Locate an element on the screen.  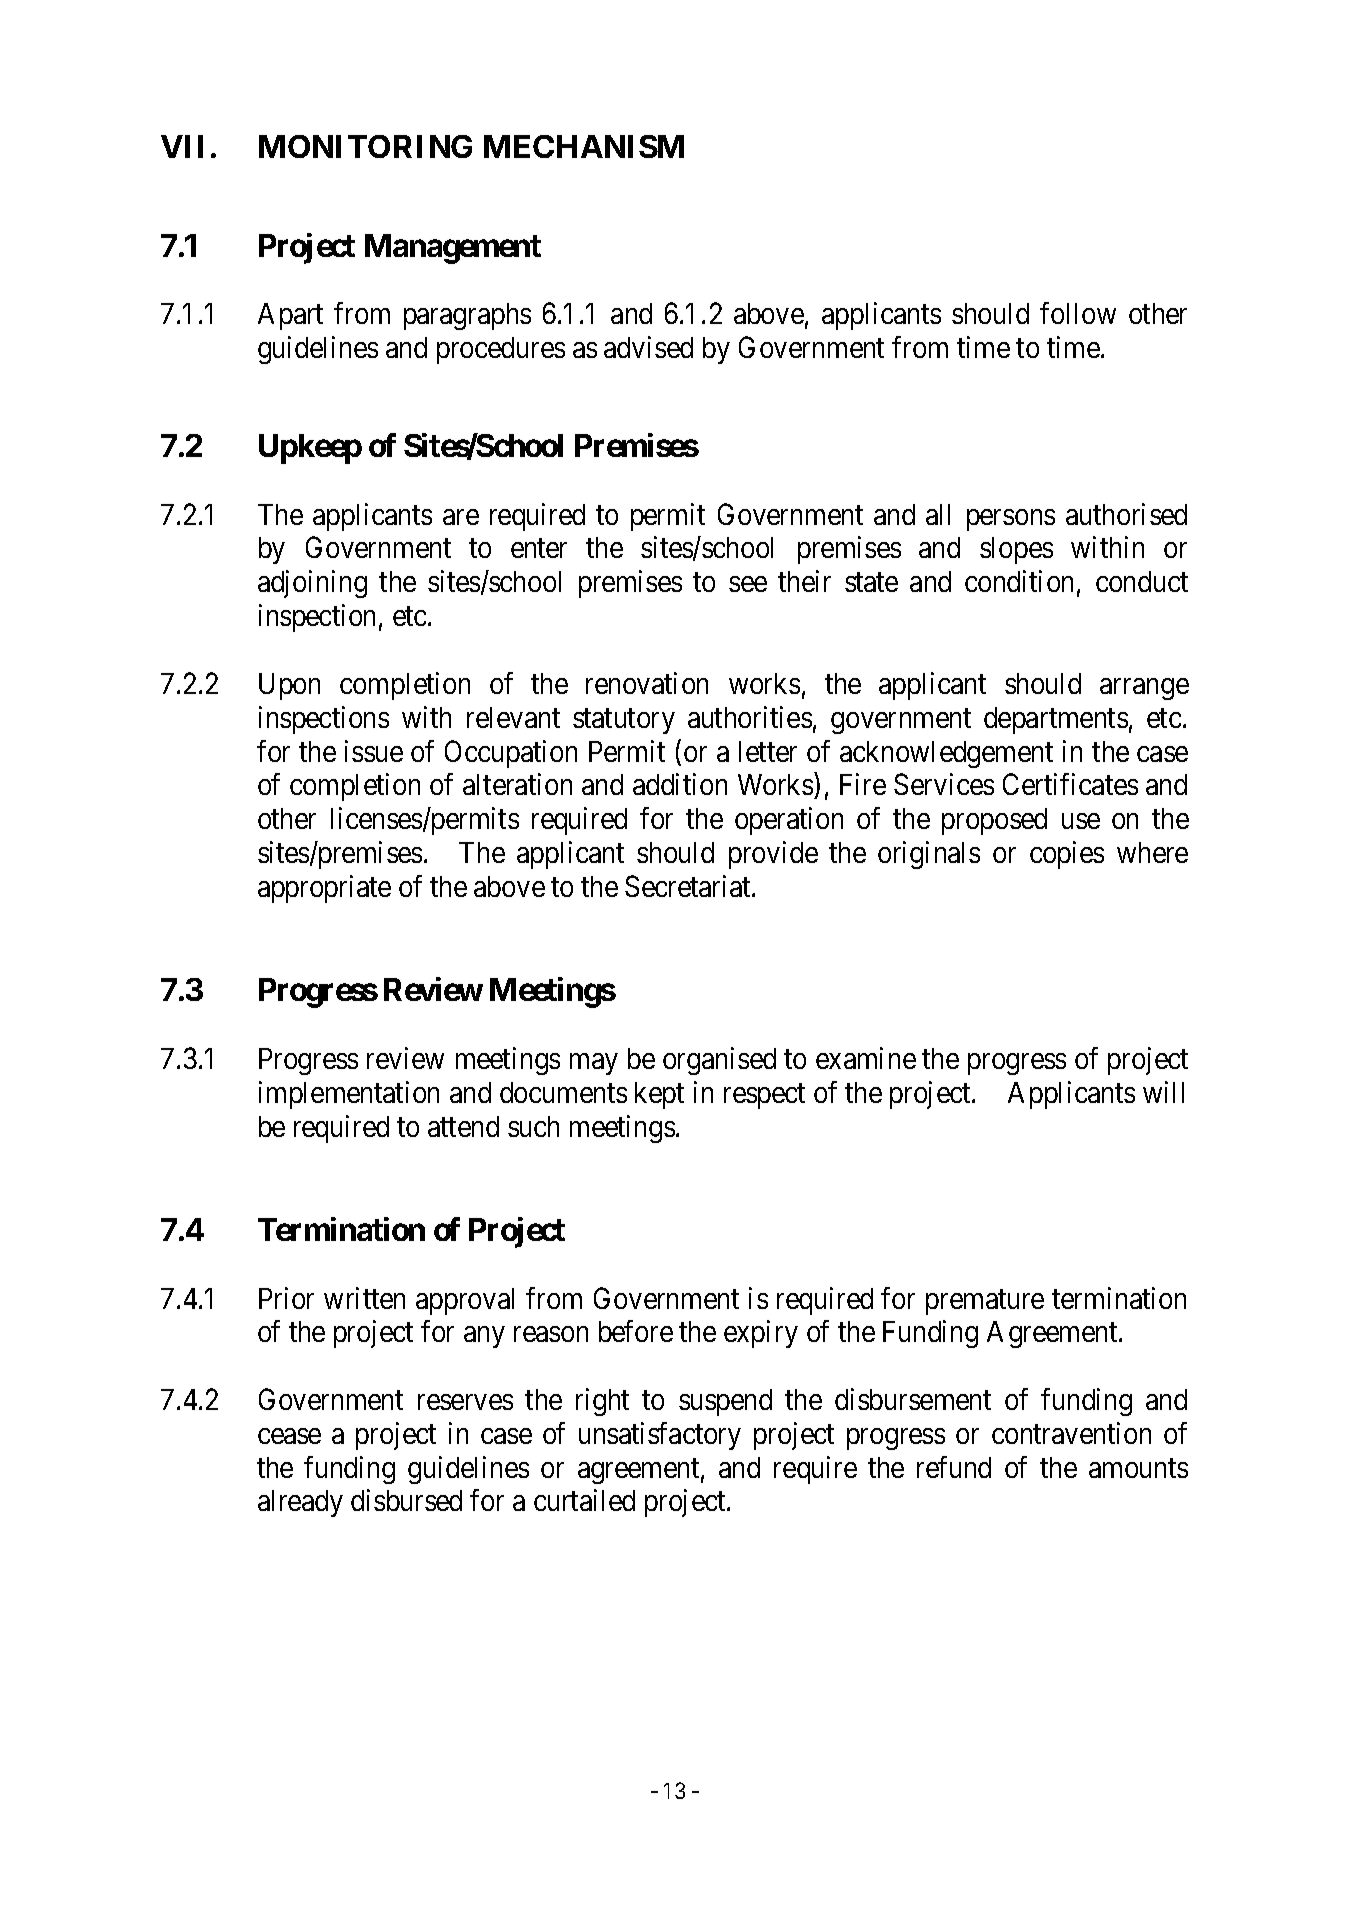
appropriate is located at coordinates (324, 889).
